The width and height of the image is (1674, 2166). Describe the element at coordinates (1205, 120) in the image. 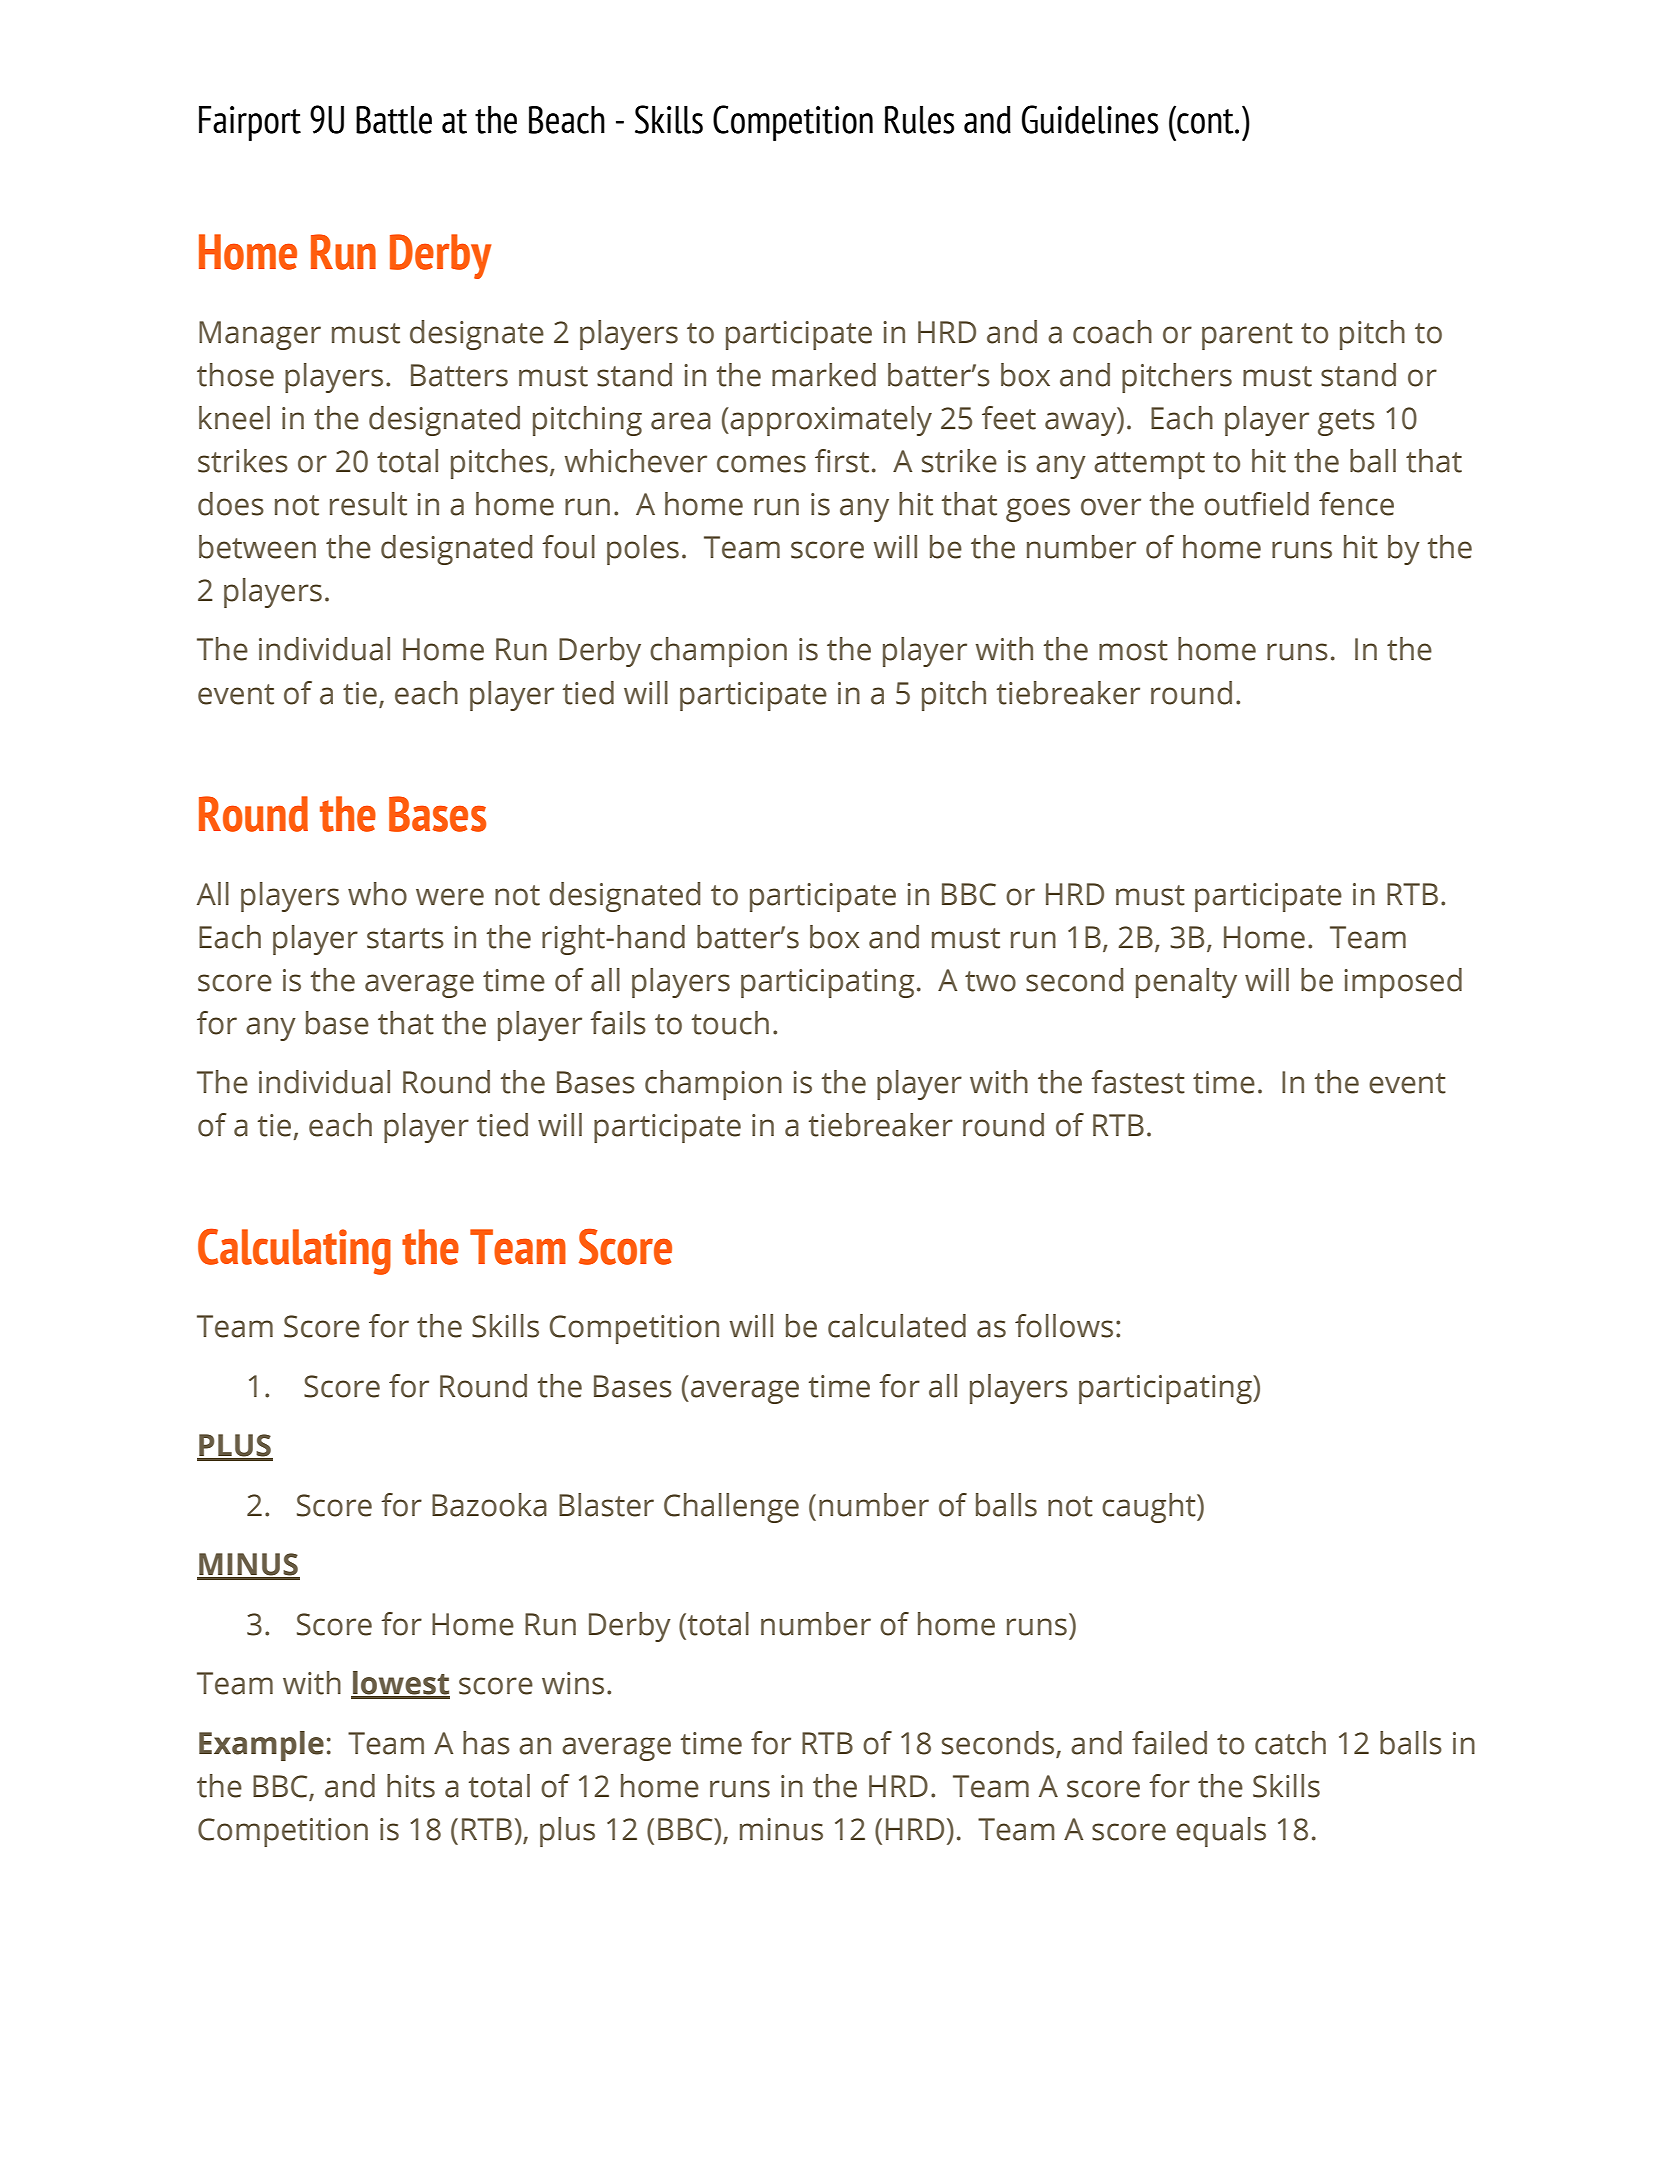

I see `cont` at that location.
